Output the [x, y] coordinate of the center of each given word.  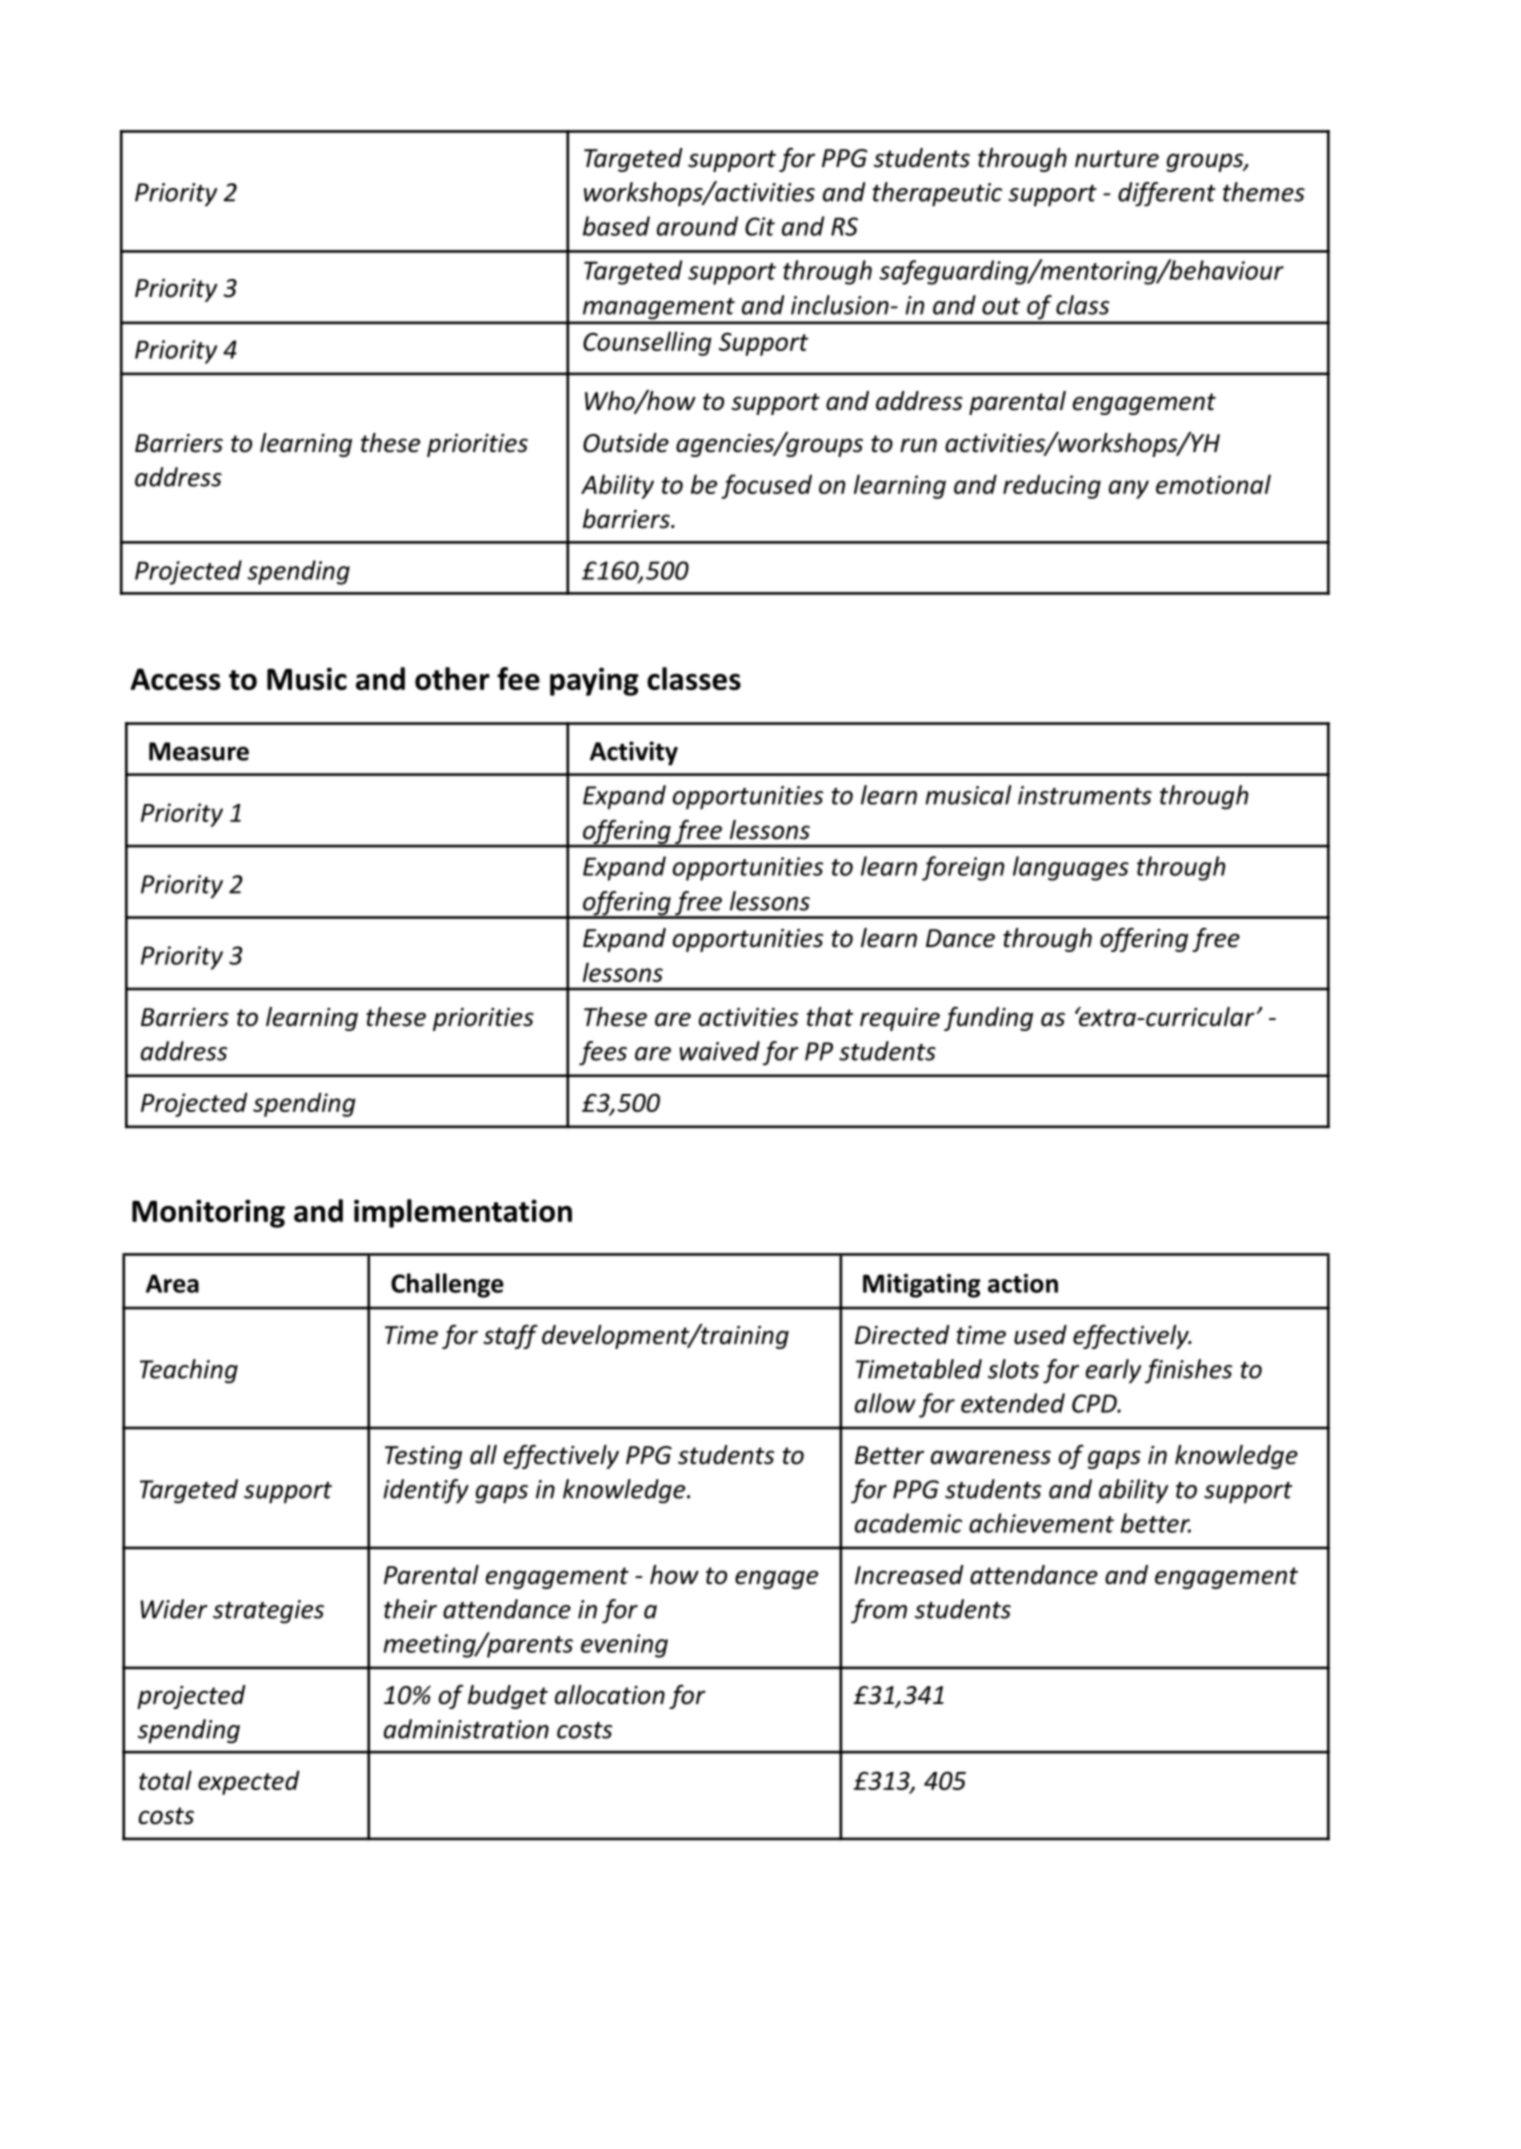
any [1129, 489]
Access [175, 679]
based [616, 226]
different [1167, 194]
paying [594, 681]
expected [249, 1782]
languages [1071, 868]
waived [719, 1051]
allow [885, 1403]
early [1113, 1371]
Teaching [189, 1371]
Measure [199, 751]
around [697, 226]
